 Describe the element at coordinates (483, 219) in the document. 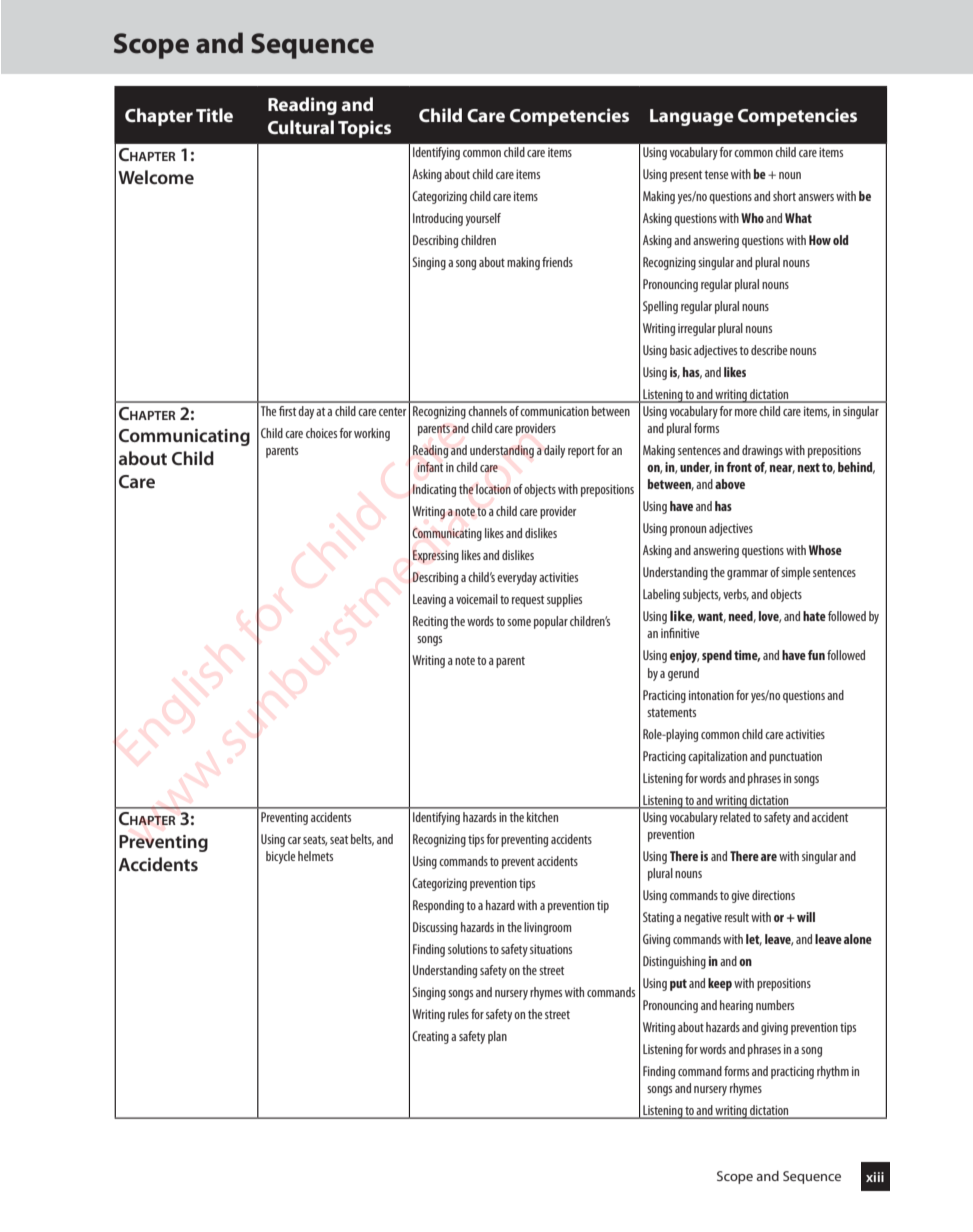

I see `yourself` at that location.
